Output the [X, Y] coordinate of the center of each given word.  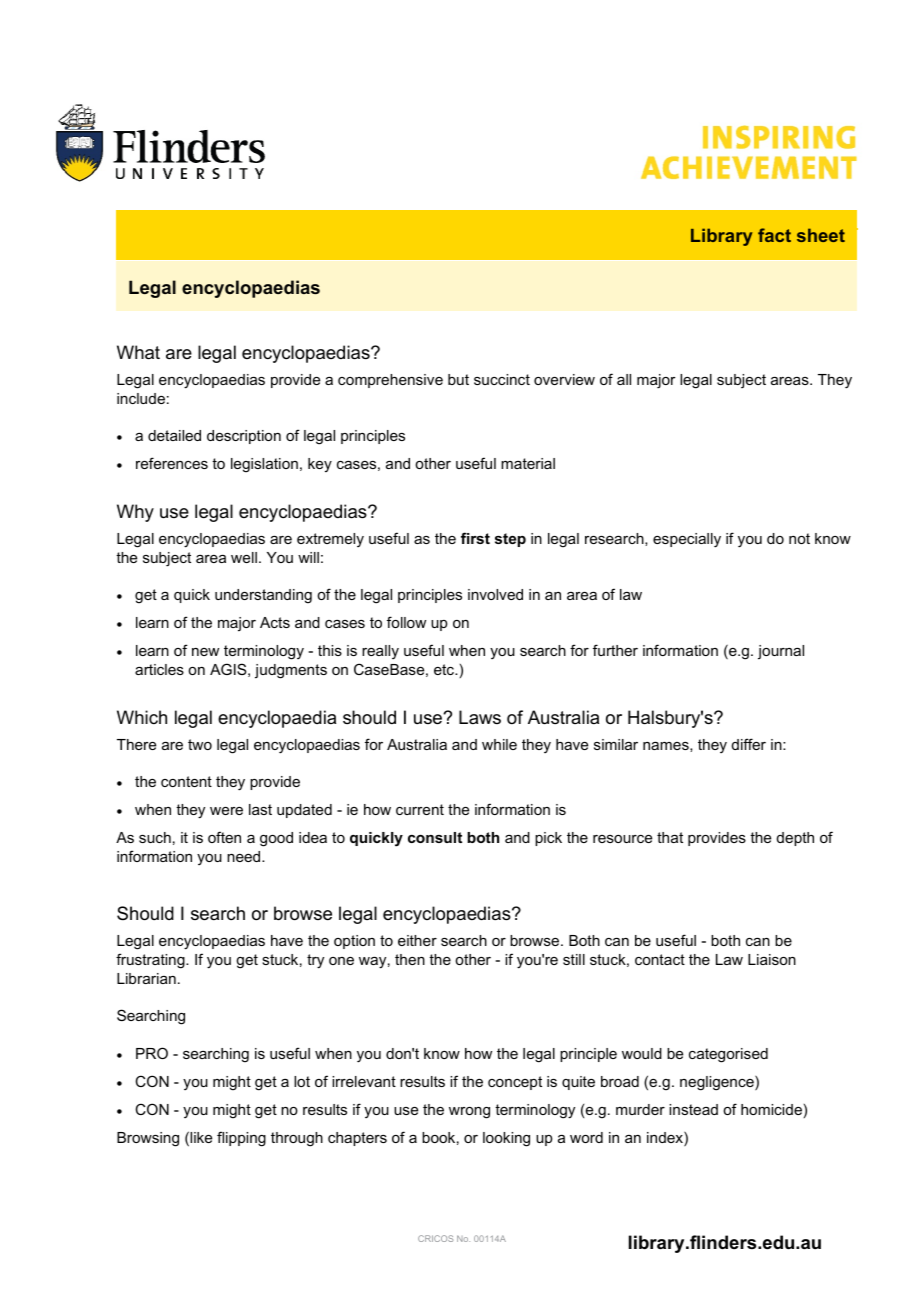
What [138, 352]
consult [435, 837]
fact [774, 235]
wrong [469, 1113]
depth [795, 839]
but [458, 379]
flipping [241, 1139]
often [224, 837]
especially [687, 540]
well [244, 557]
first [475, 538]
